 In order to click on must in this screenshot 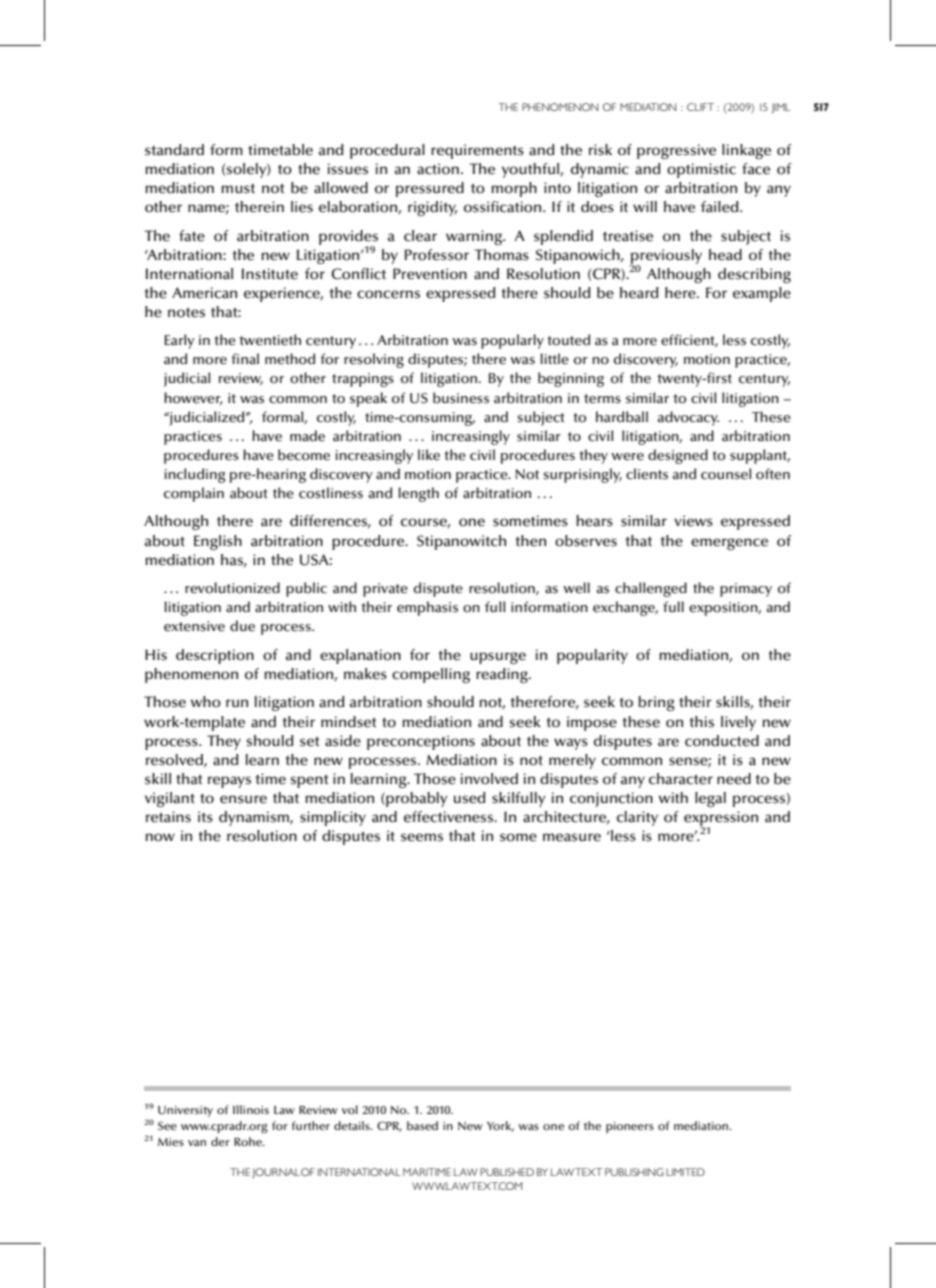, I will do `click(238, 189)`.
